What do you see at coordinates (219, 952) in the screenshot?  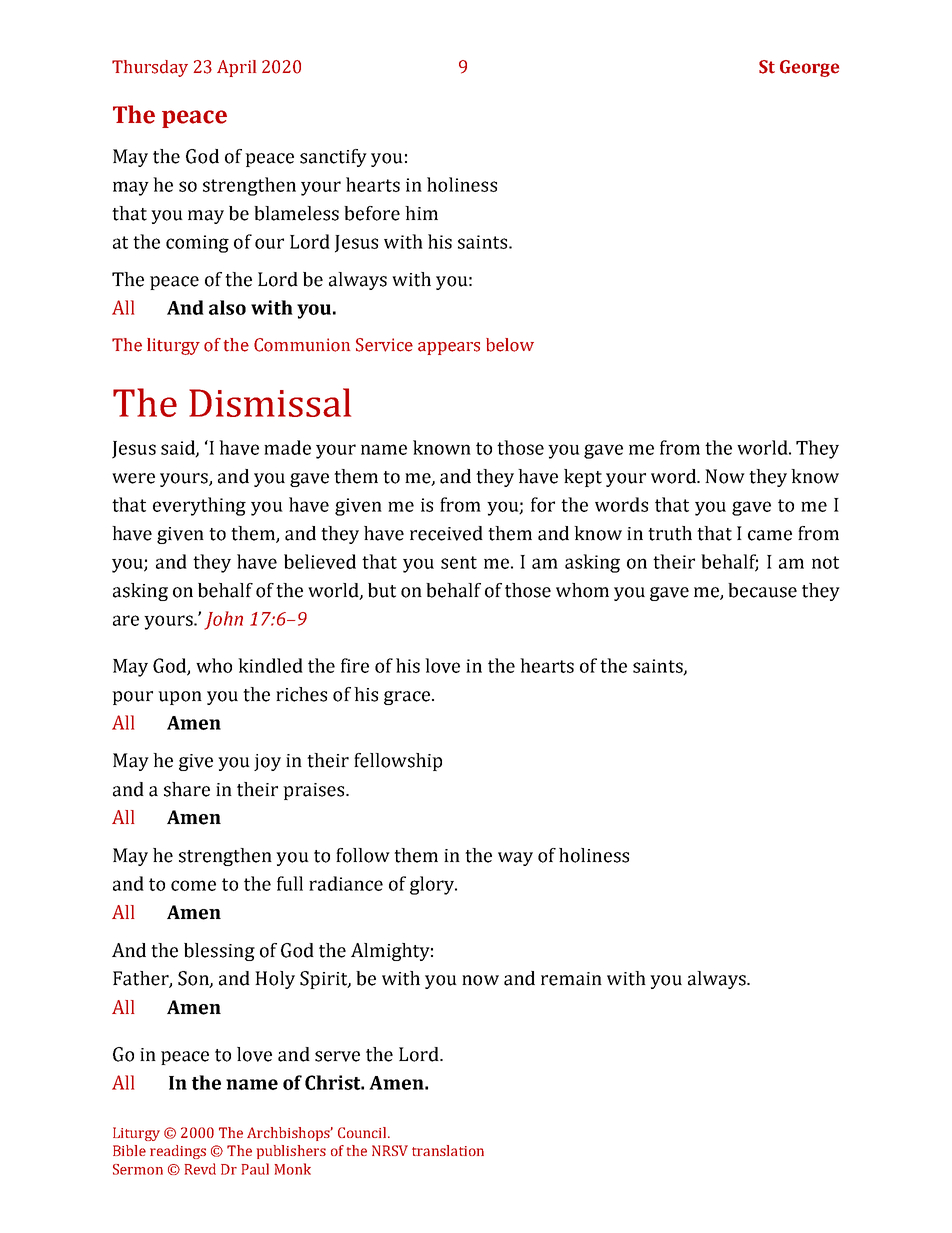 I see `blessing` at bounding box center [219, 952].
